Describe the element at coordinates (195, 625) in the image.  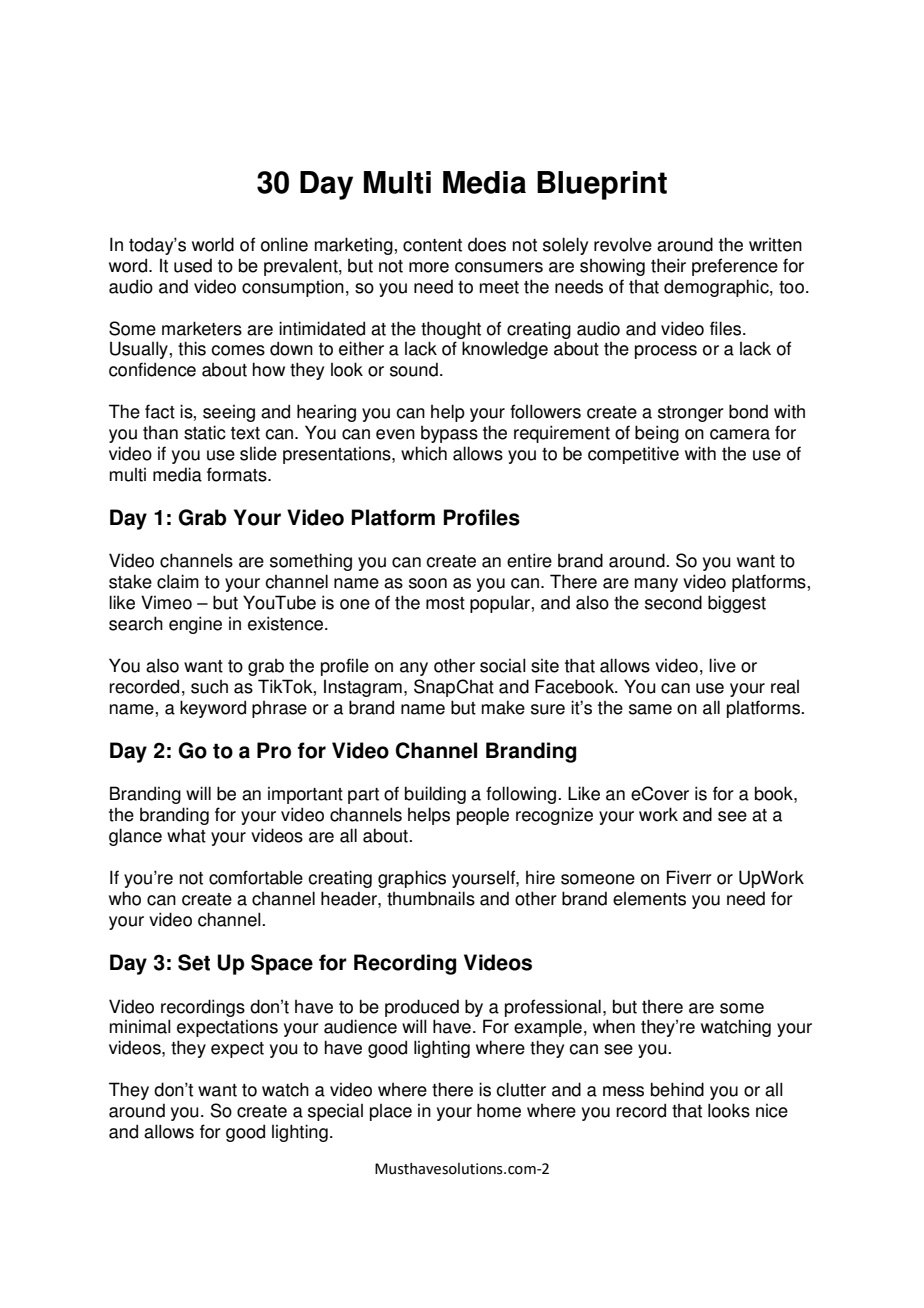
I see `engine` at that location.
